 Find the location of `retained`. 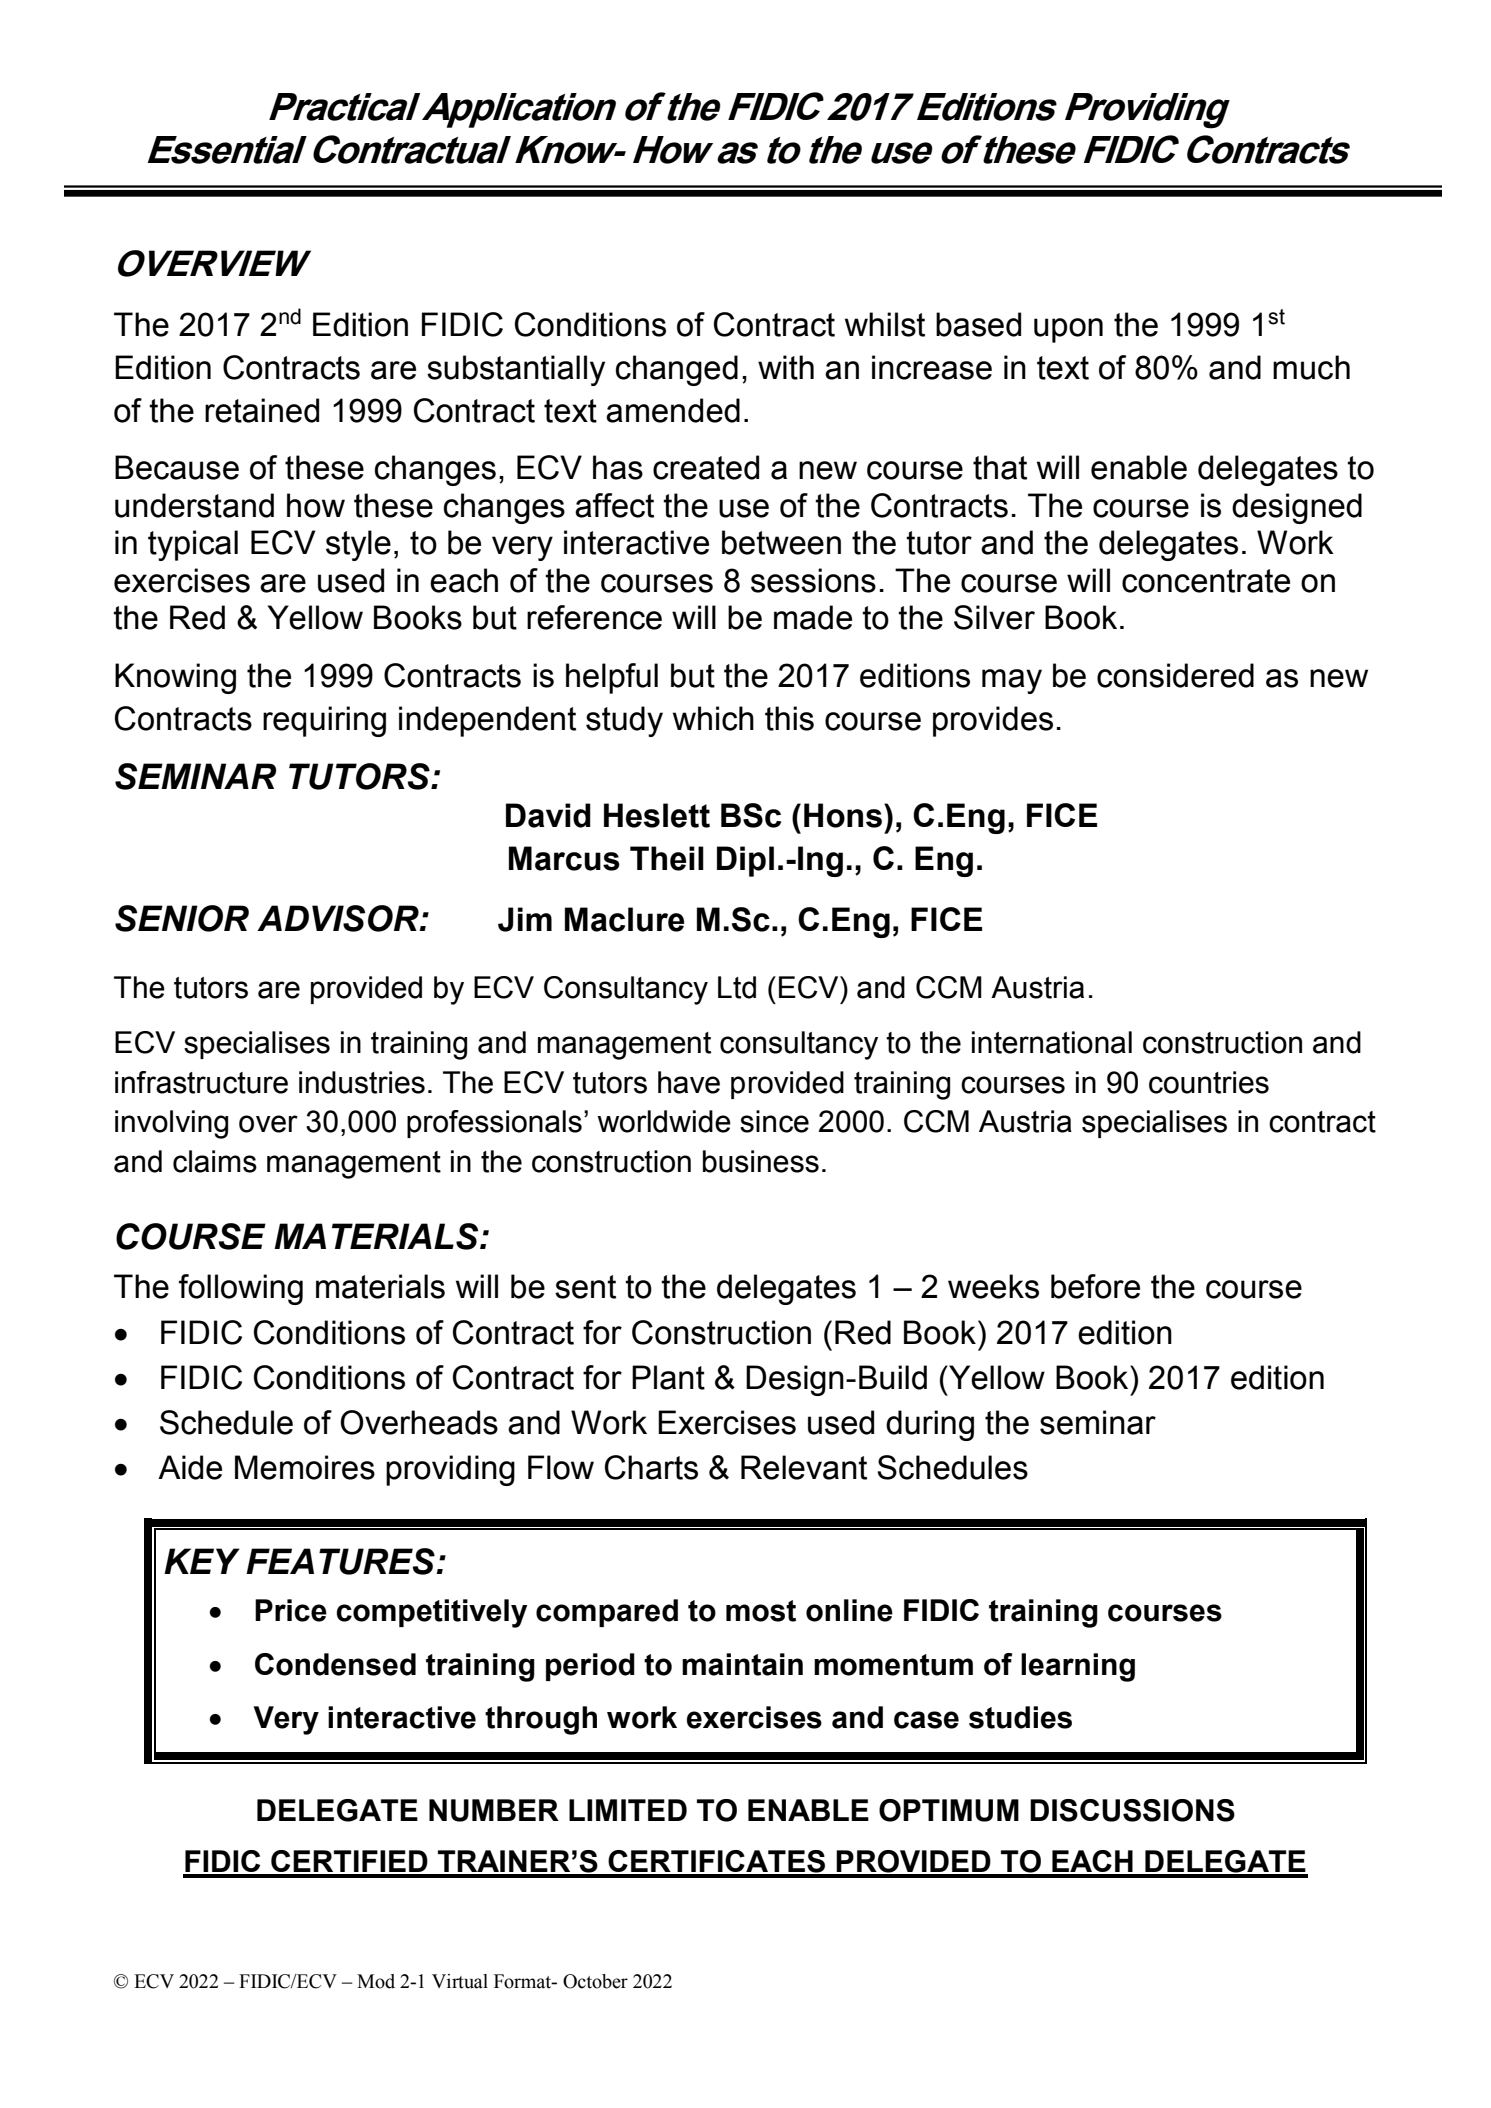

retained is located at coordinates (262, 410).
